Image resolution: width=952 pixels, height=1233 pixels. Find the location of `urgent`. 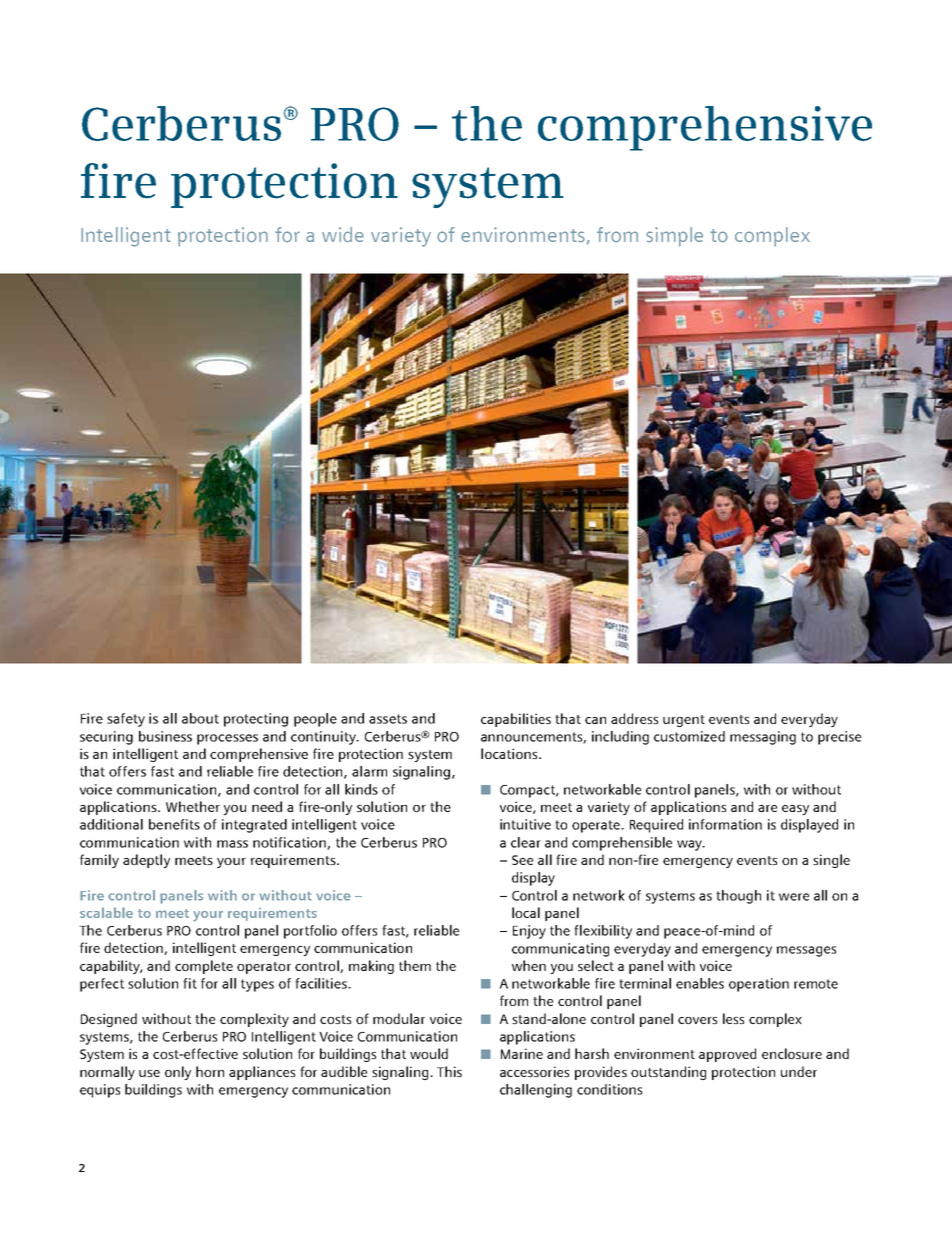

urgent is located at coordinates (684, 721).
